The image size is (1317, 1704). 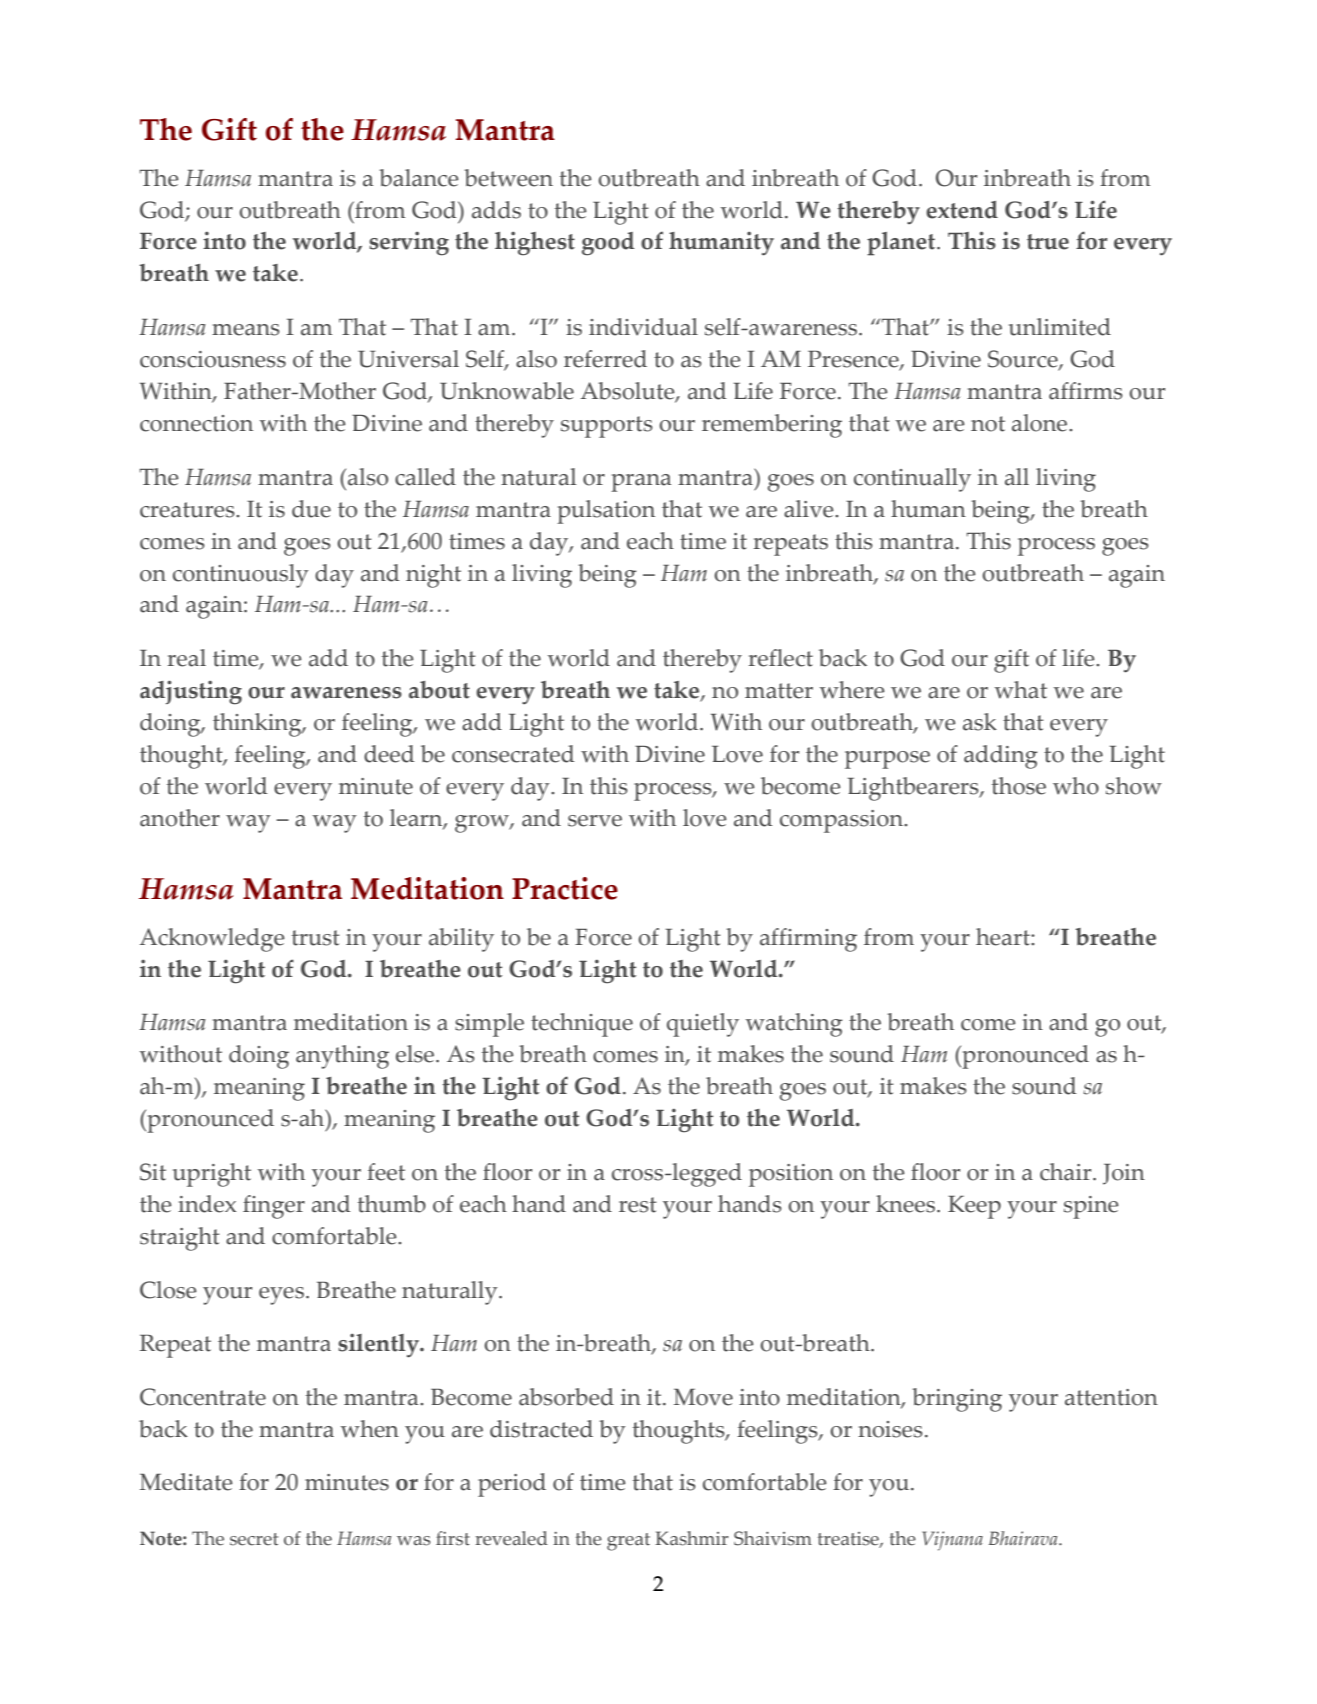 I want to click on secret, so click(x=254, y=1539).
